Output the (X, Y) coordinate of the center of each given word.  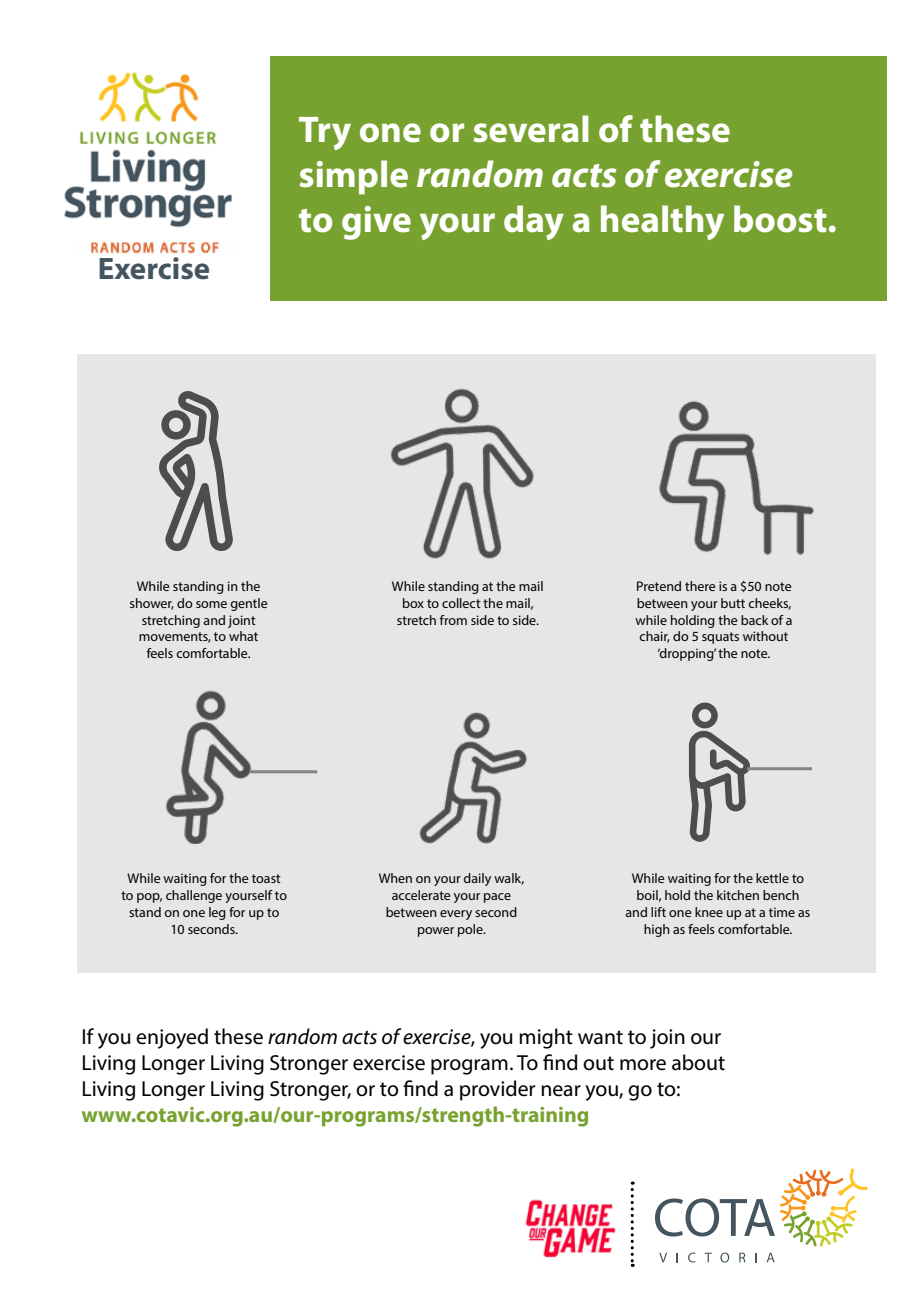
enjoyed (172, 1038)
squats (720, 638)
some (211, 604)
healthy (662, 222)
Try (325, 133)
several (531, 129)
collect (461, 603)
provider (498, 1090)
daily (477, 879)
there (700, 586)
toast (266, 878)
